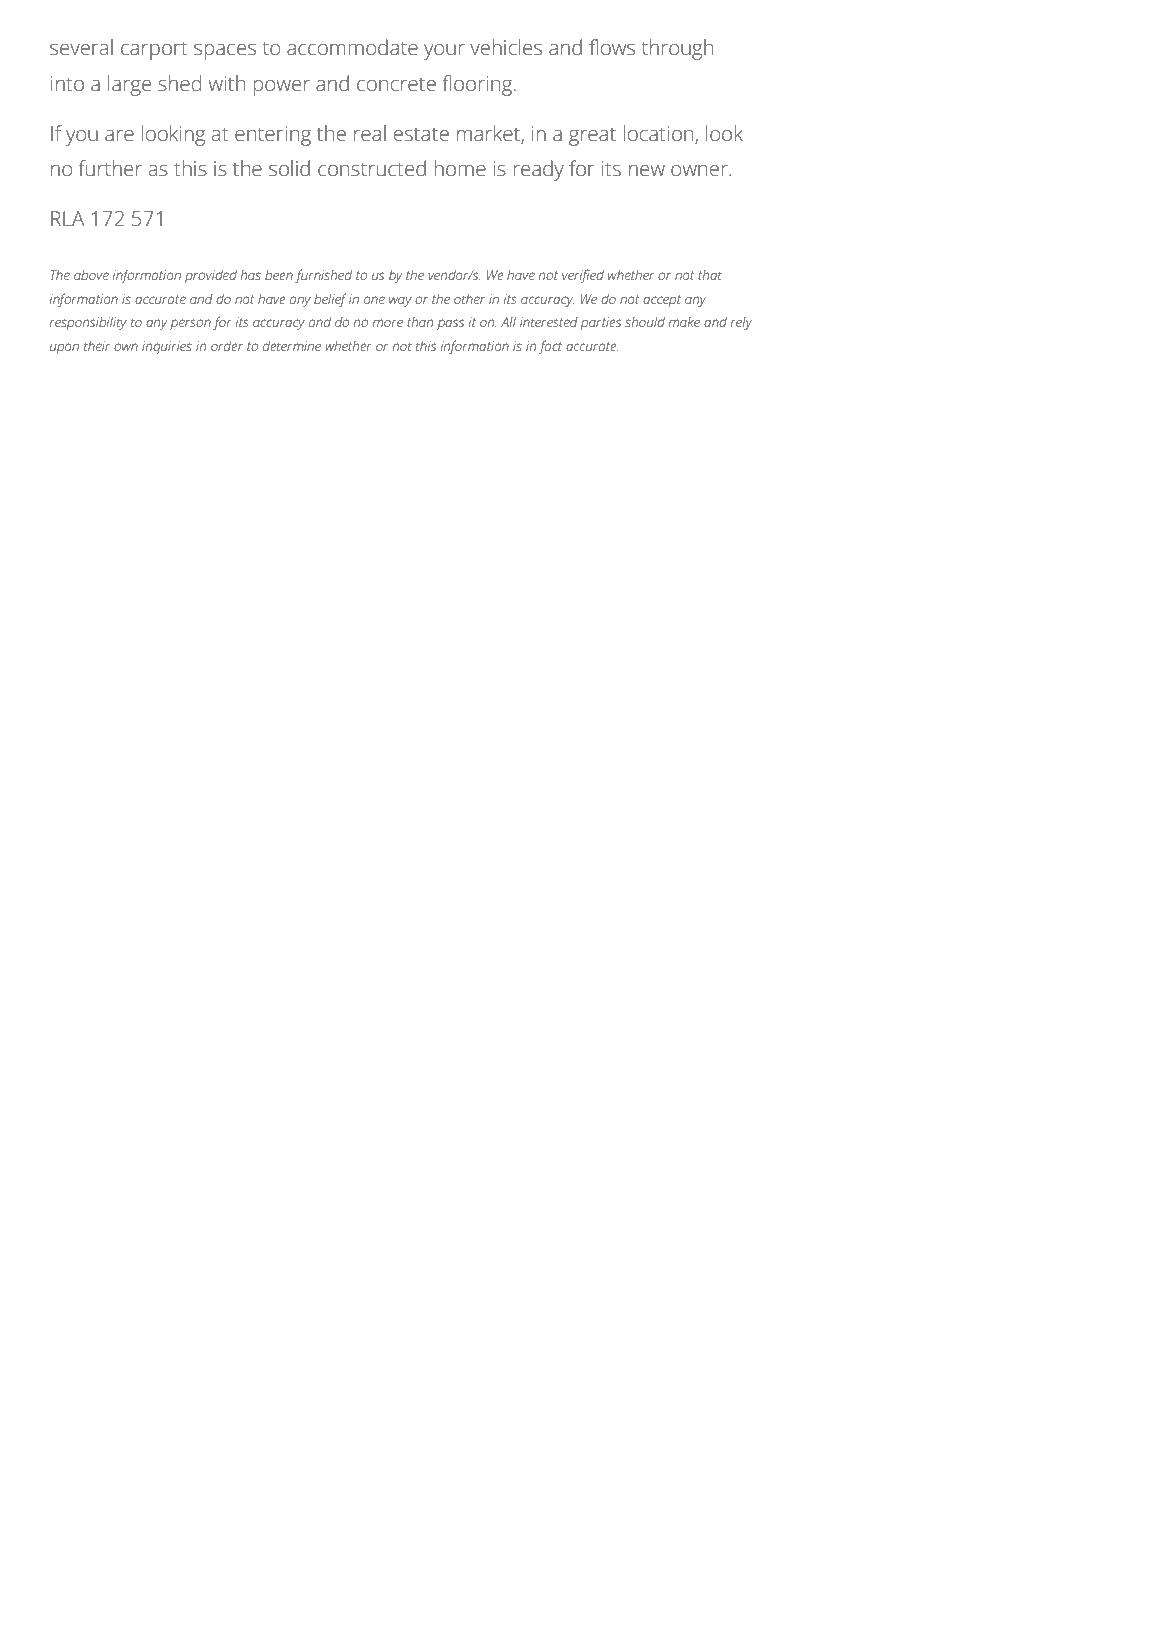 The image size is (1171, 1651). Describe the element at coordinates (659, 134) in the document. I see `location` at that location.
